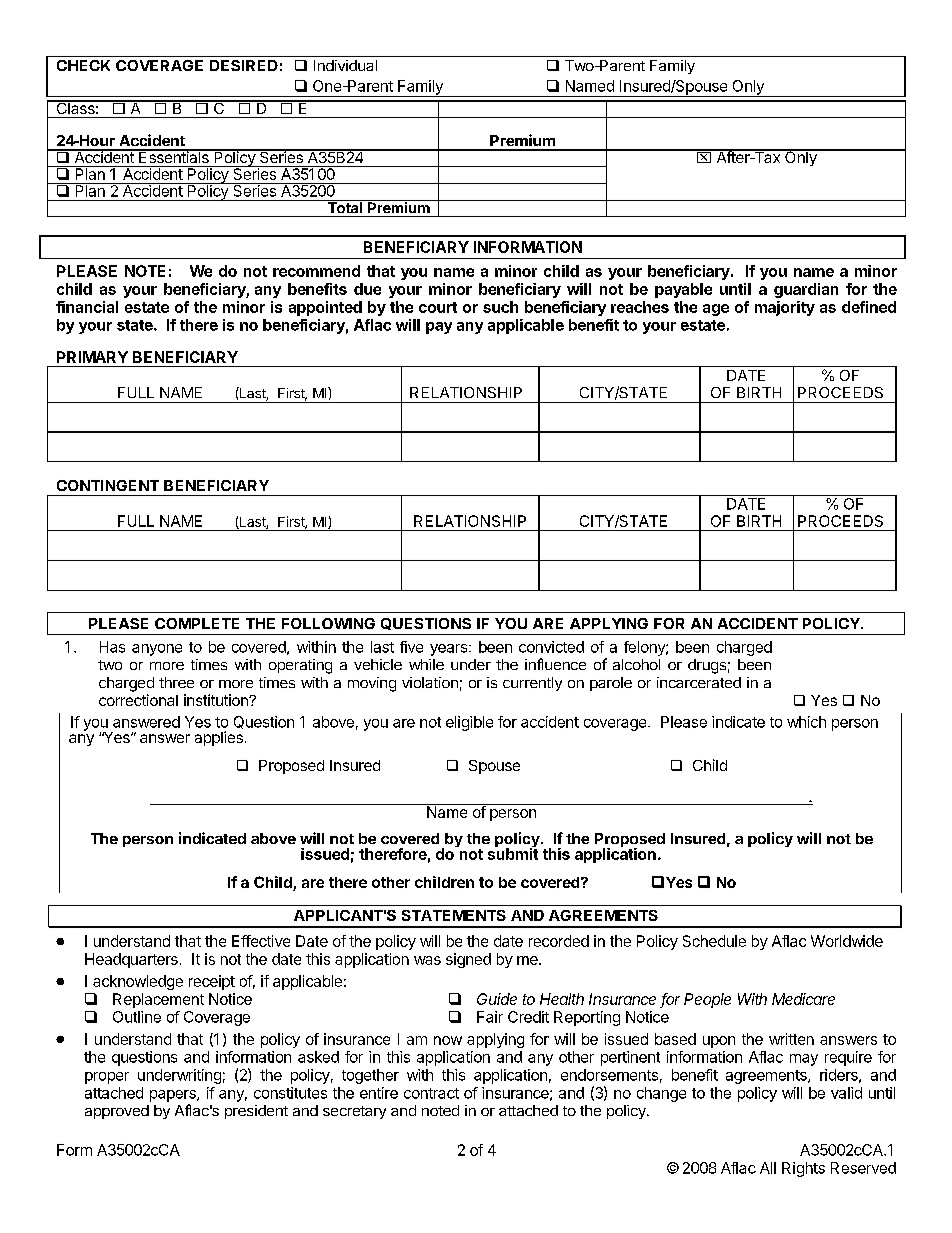 The width and height of the screenshot is (952, 1233). Describe the element at coordinates (431, 1093) in the screenshot. I see `contract` at that location.
